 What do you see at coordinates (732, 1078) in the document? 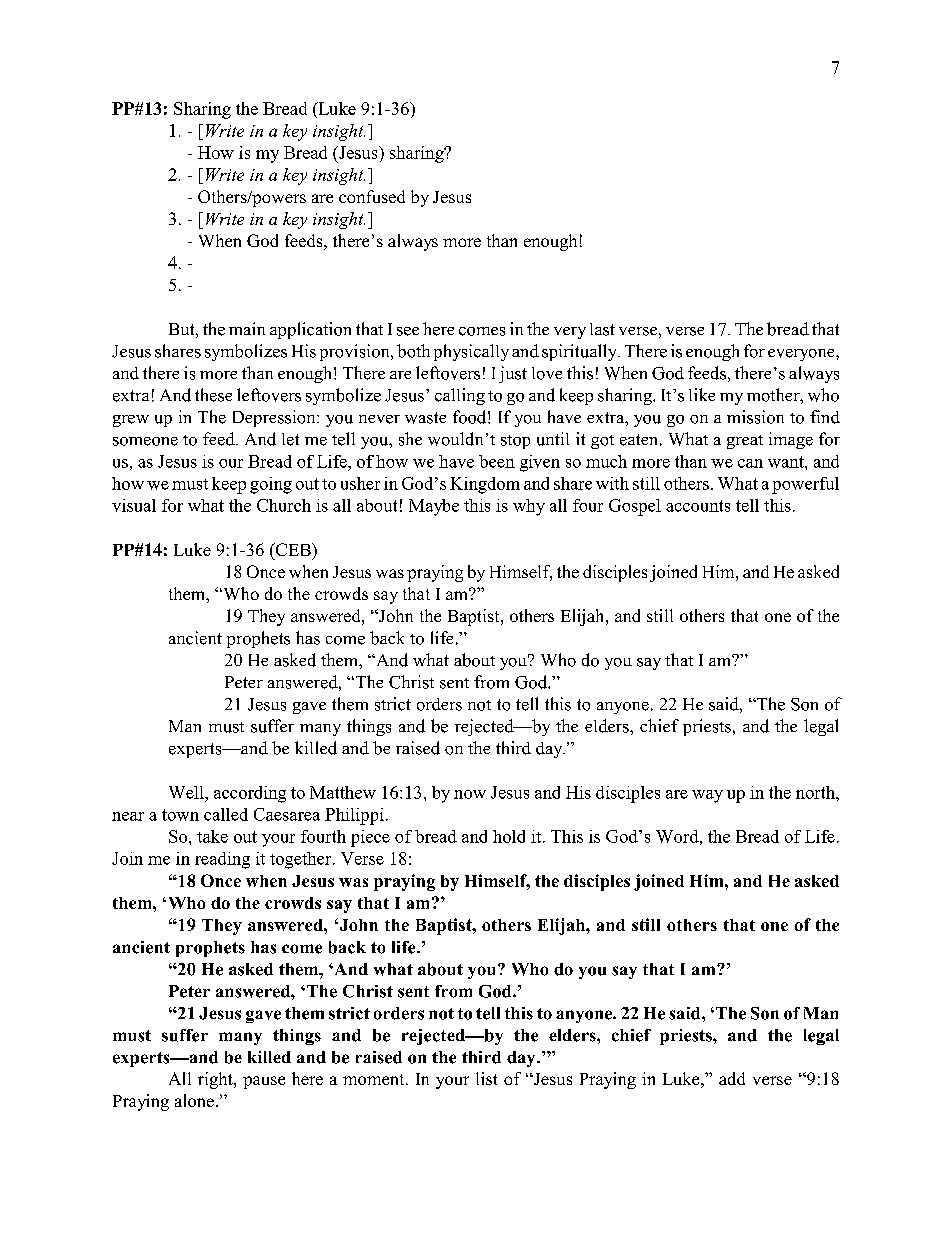
I see `add` at bounding box center [732, 1078].
